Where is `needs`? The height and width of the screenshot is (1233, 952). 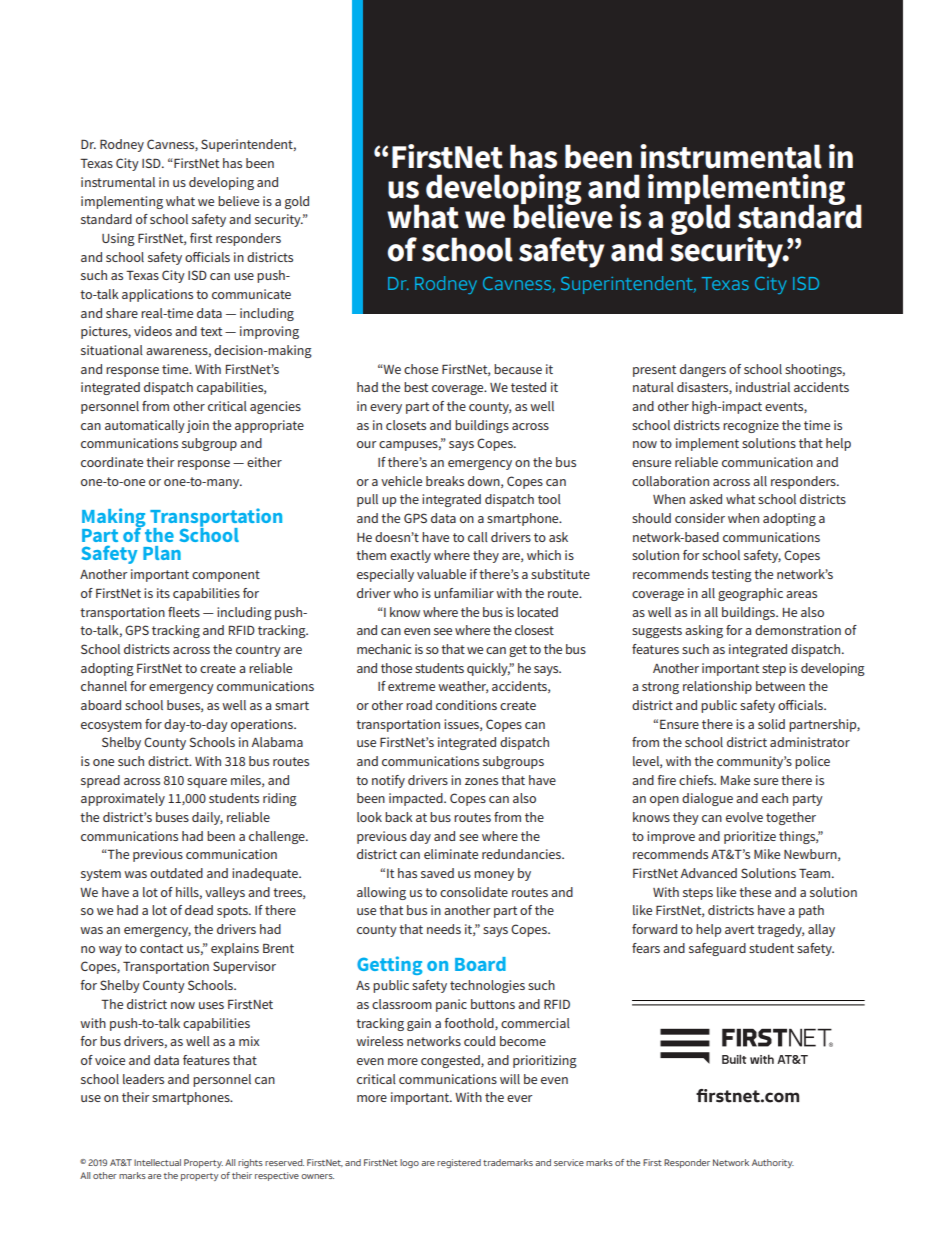 needs is located at coordinates (444, 929).
